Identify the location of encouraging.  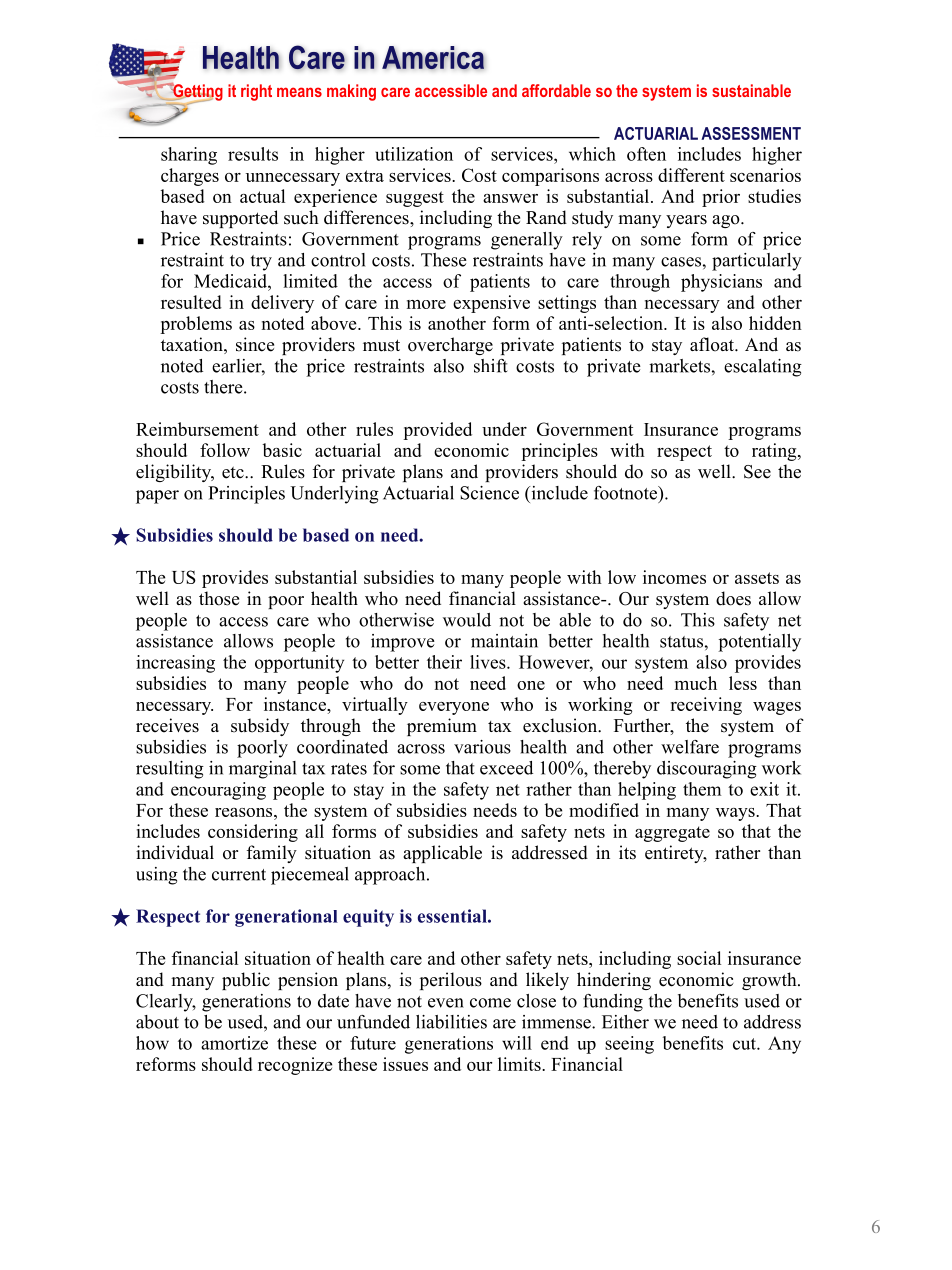
(218, 791).
